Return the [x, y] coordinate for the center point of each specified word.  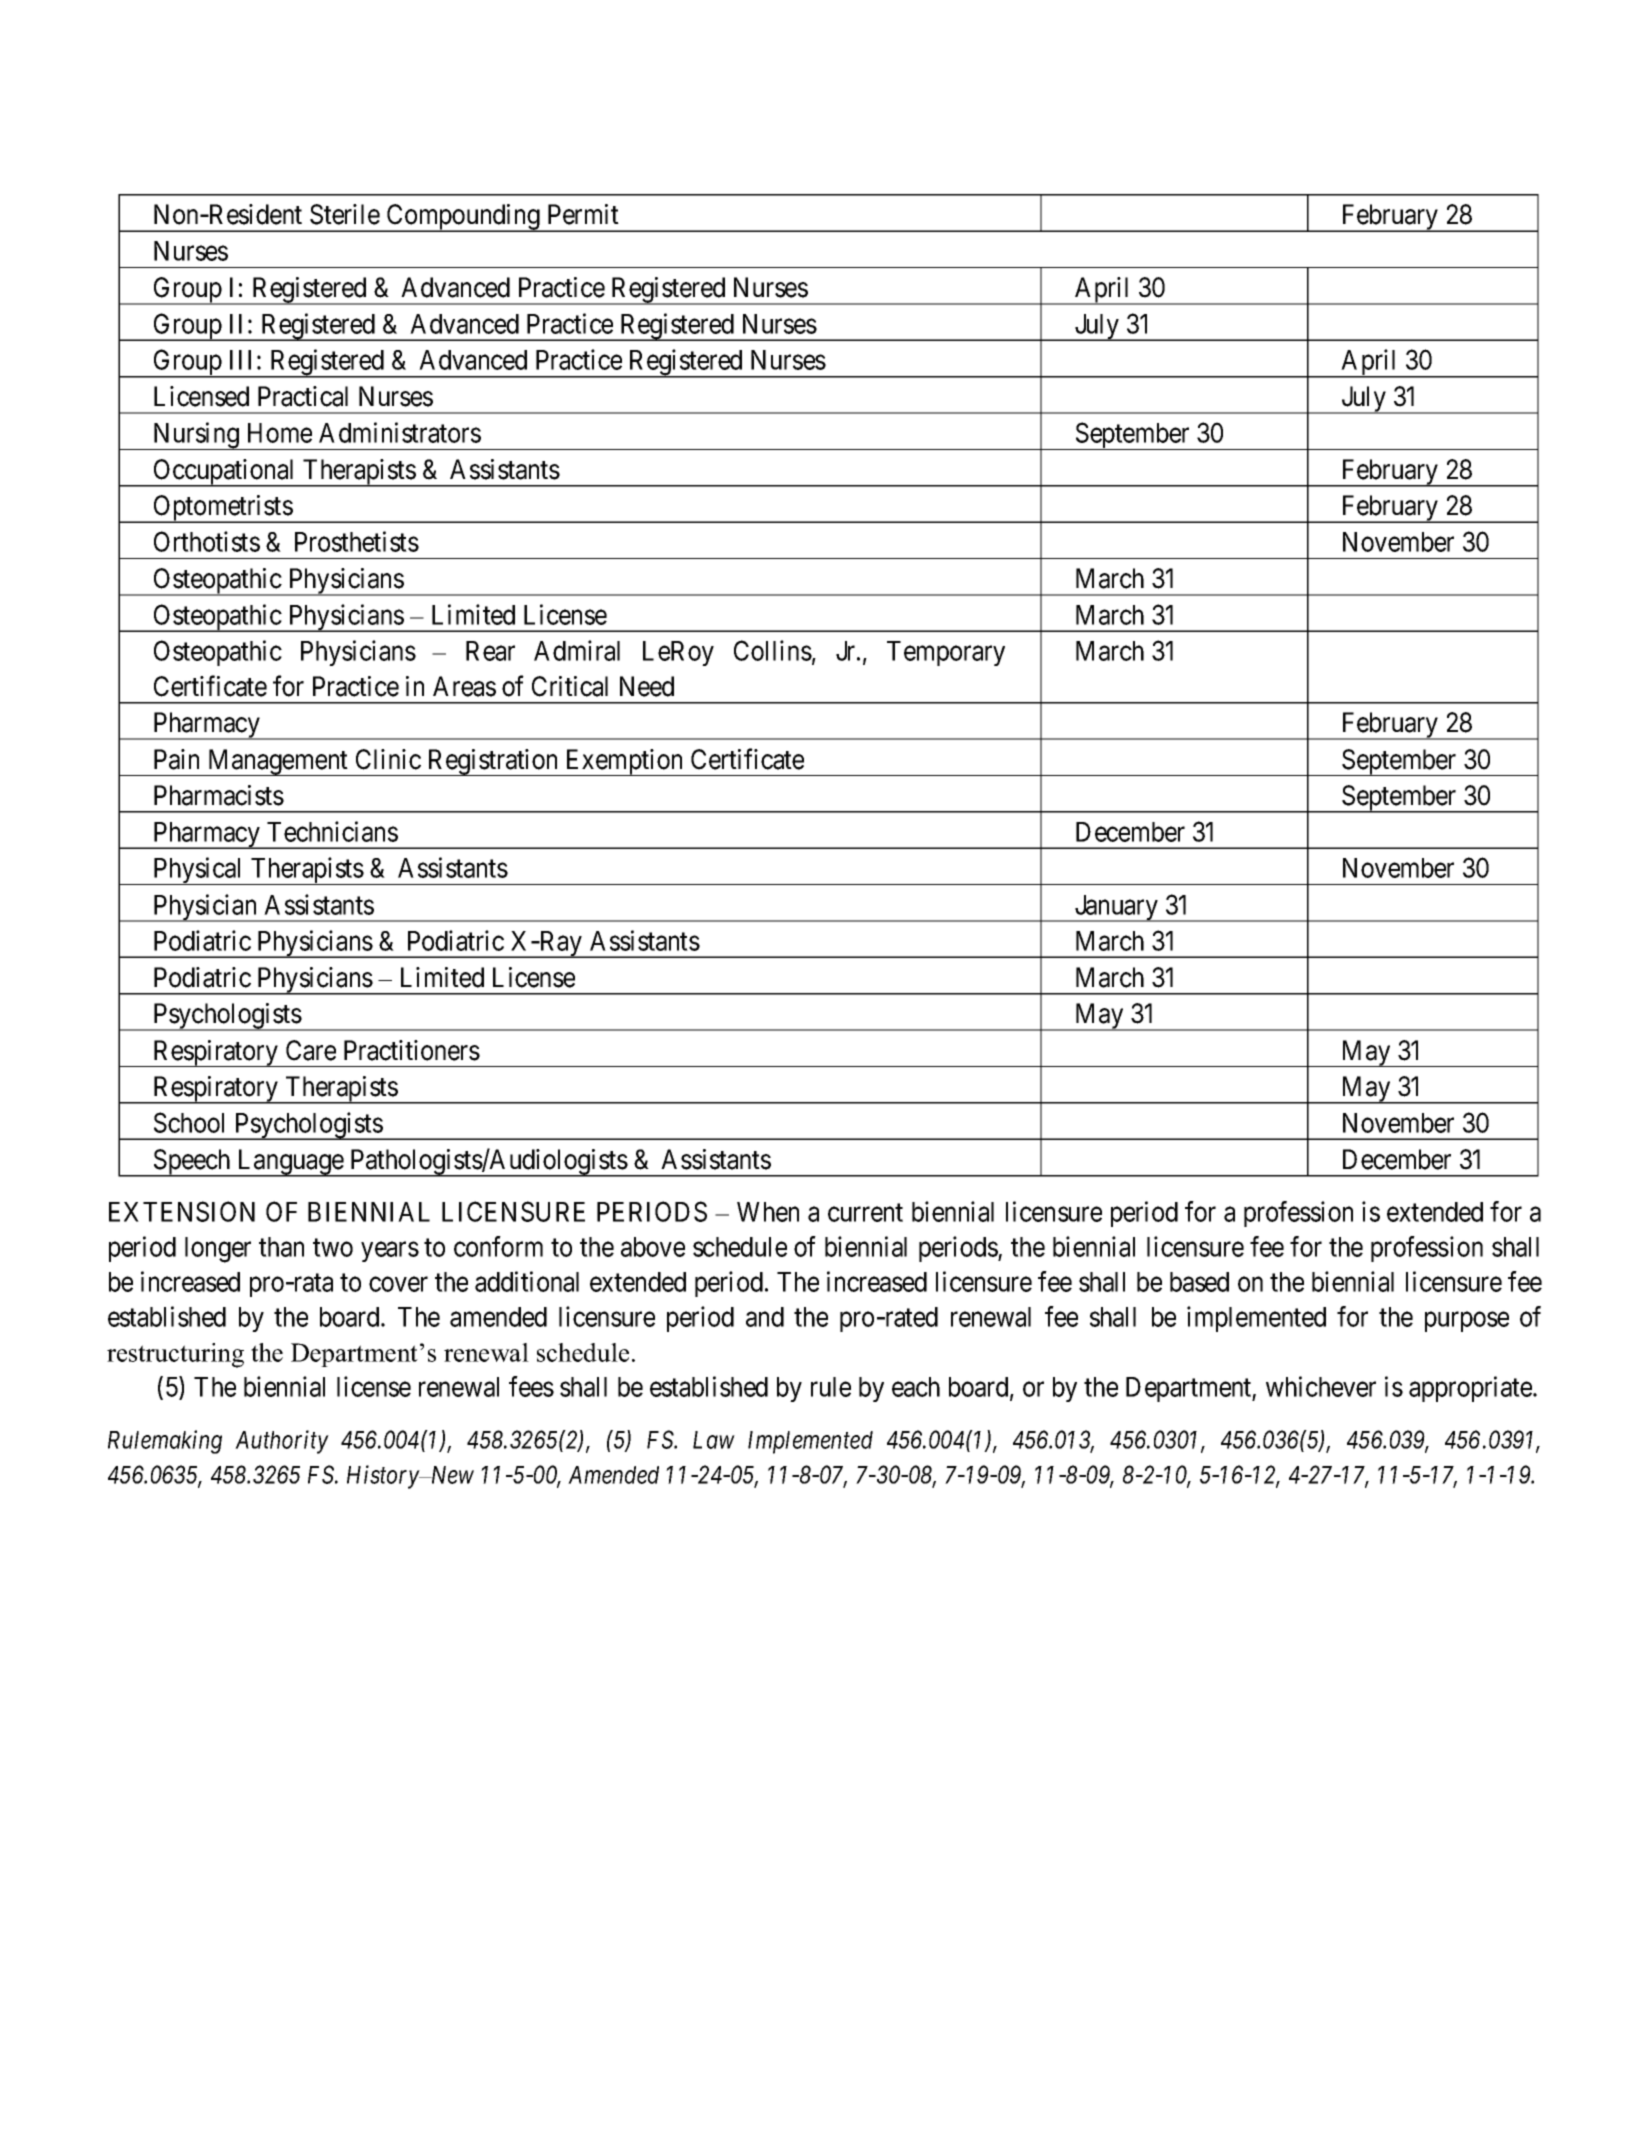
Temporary [946, 653]
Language [290, 1163]
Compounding [463, 218]
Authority [282, 1442]
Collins [773, 650]
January [1116, 908]
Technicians [332, 831]
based [1199, 1282]
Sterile [345, 214]
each [916, 1387]
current [865, 1213]
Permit [583, 214]
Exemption [624, 762]
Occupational [224, 473]
